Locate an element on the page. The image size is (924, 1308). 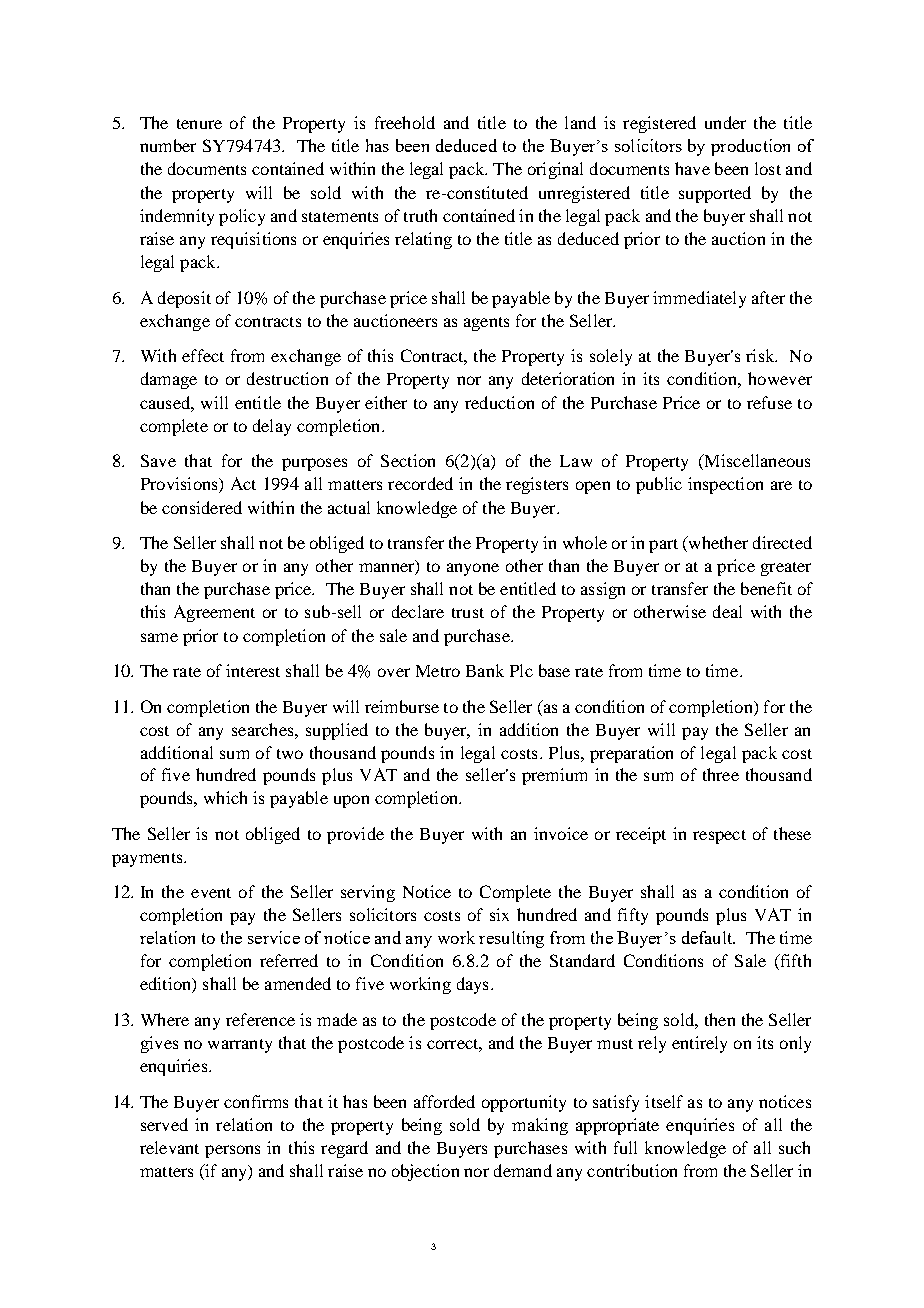
six is located at coordinates (499, 914).
